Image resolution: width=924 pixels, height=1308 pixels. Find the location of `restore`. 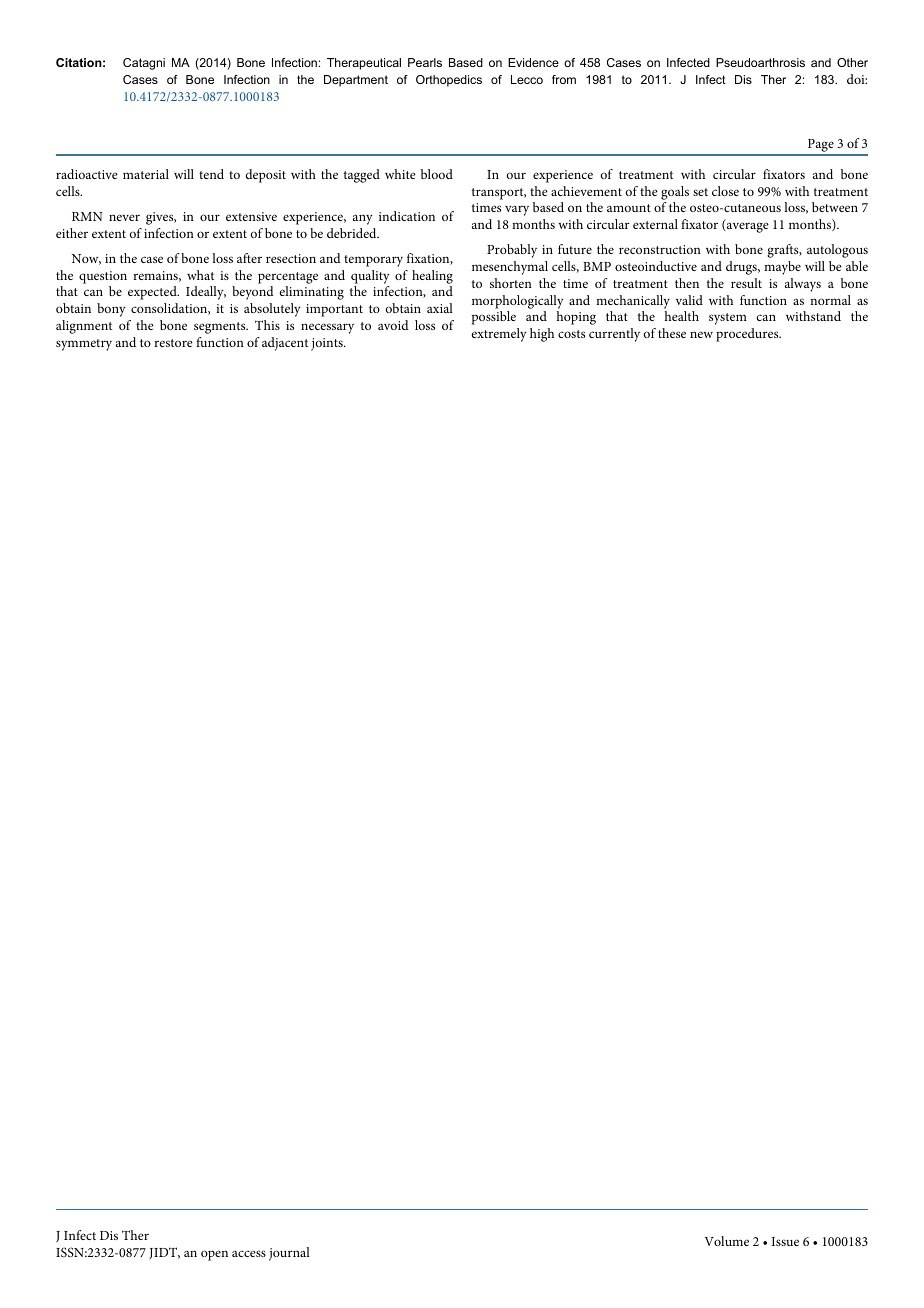

restore is located at coordinates (173, 343).
